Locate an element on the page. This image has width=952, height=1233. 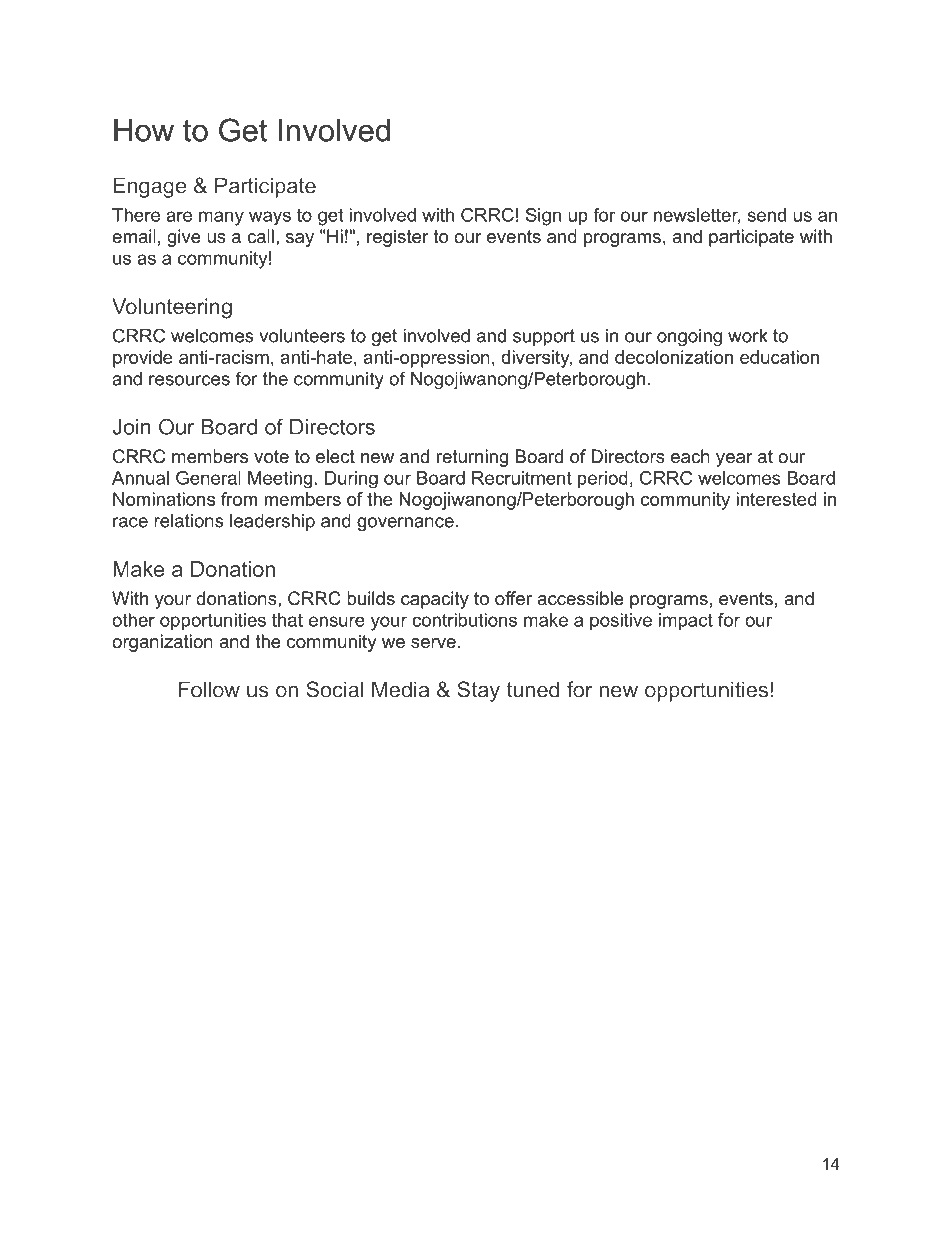
send is located at coordinates (767, 215).
